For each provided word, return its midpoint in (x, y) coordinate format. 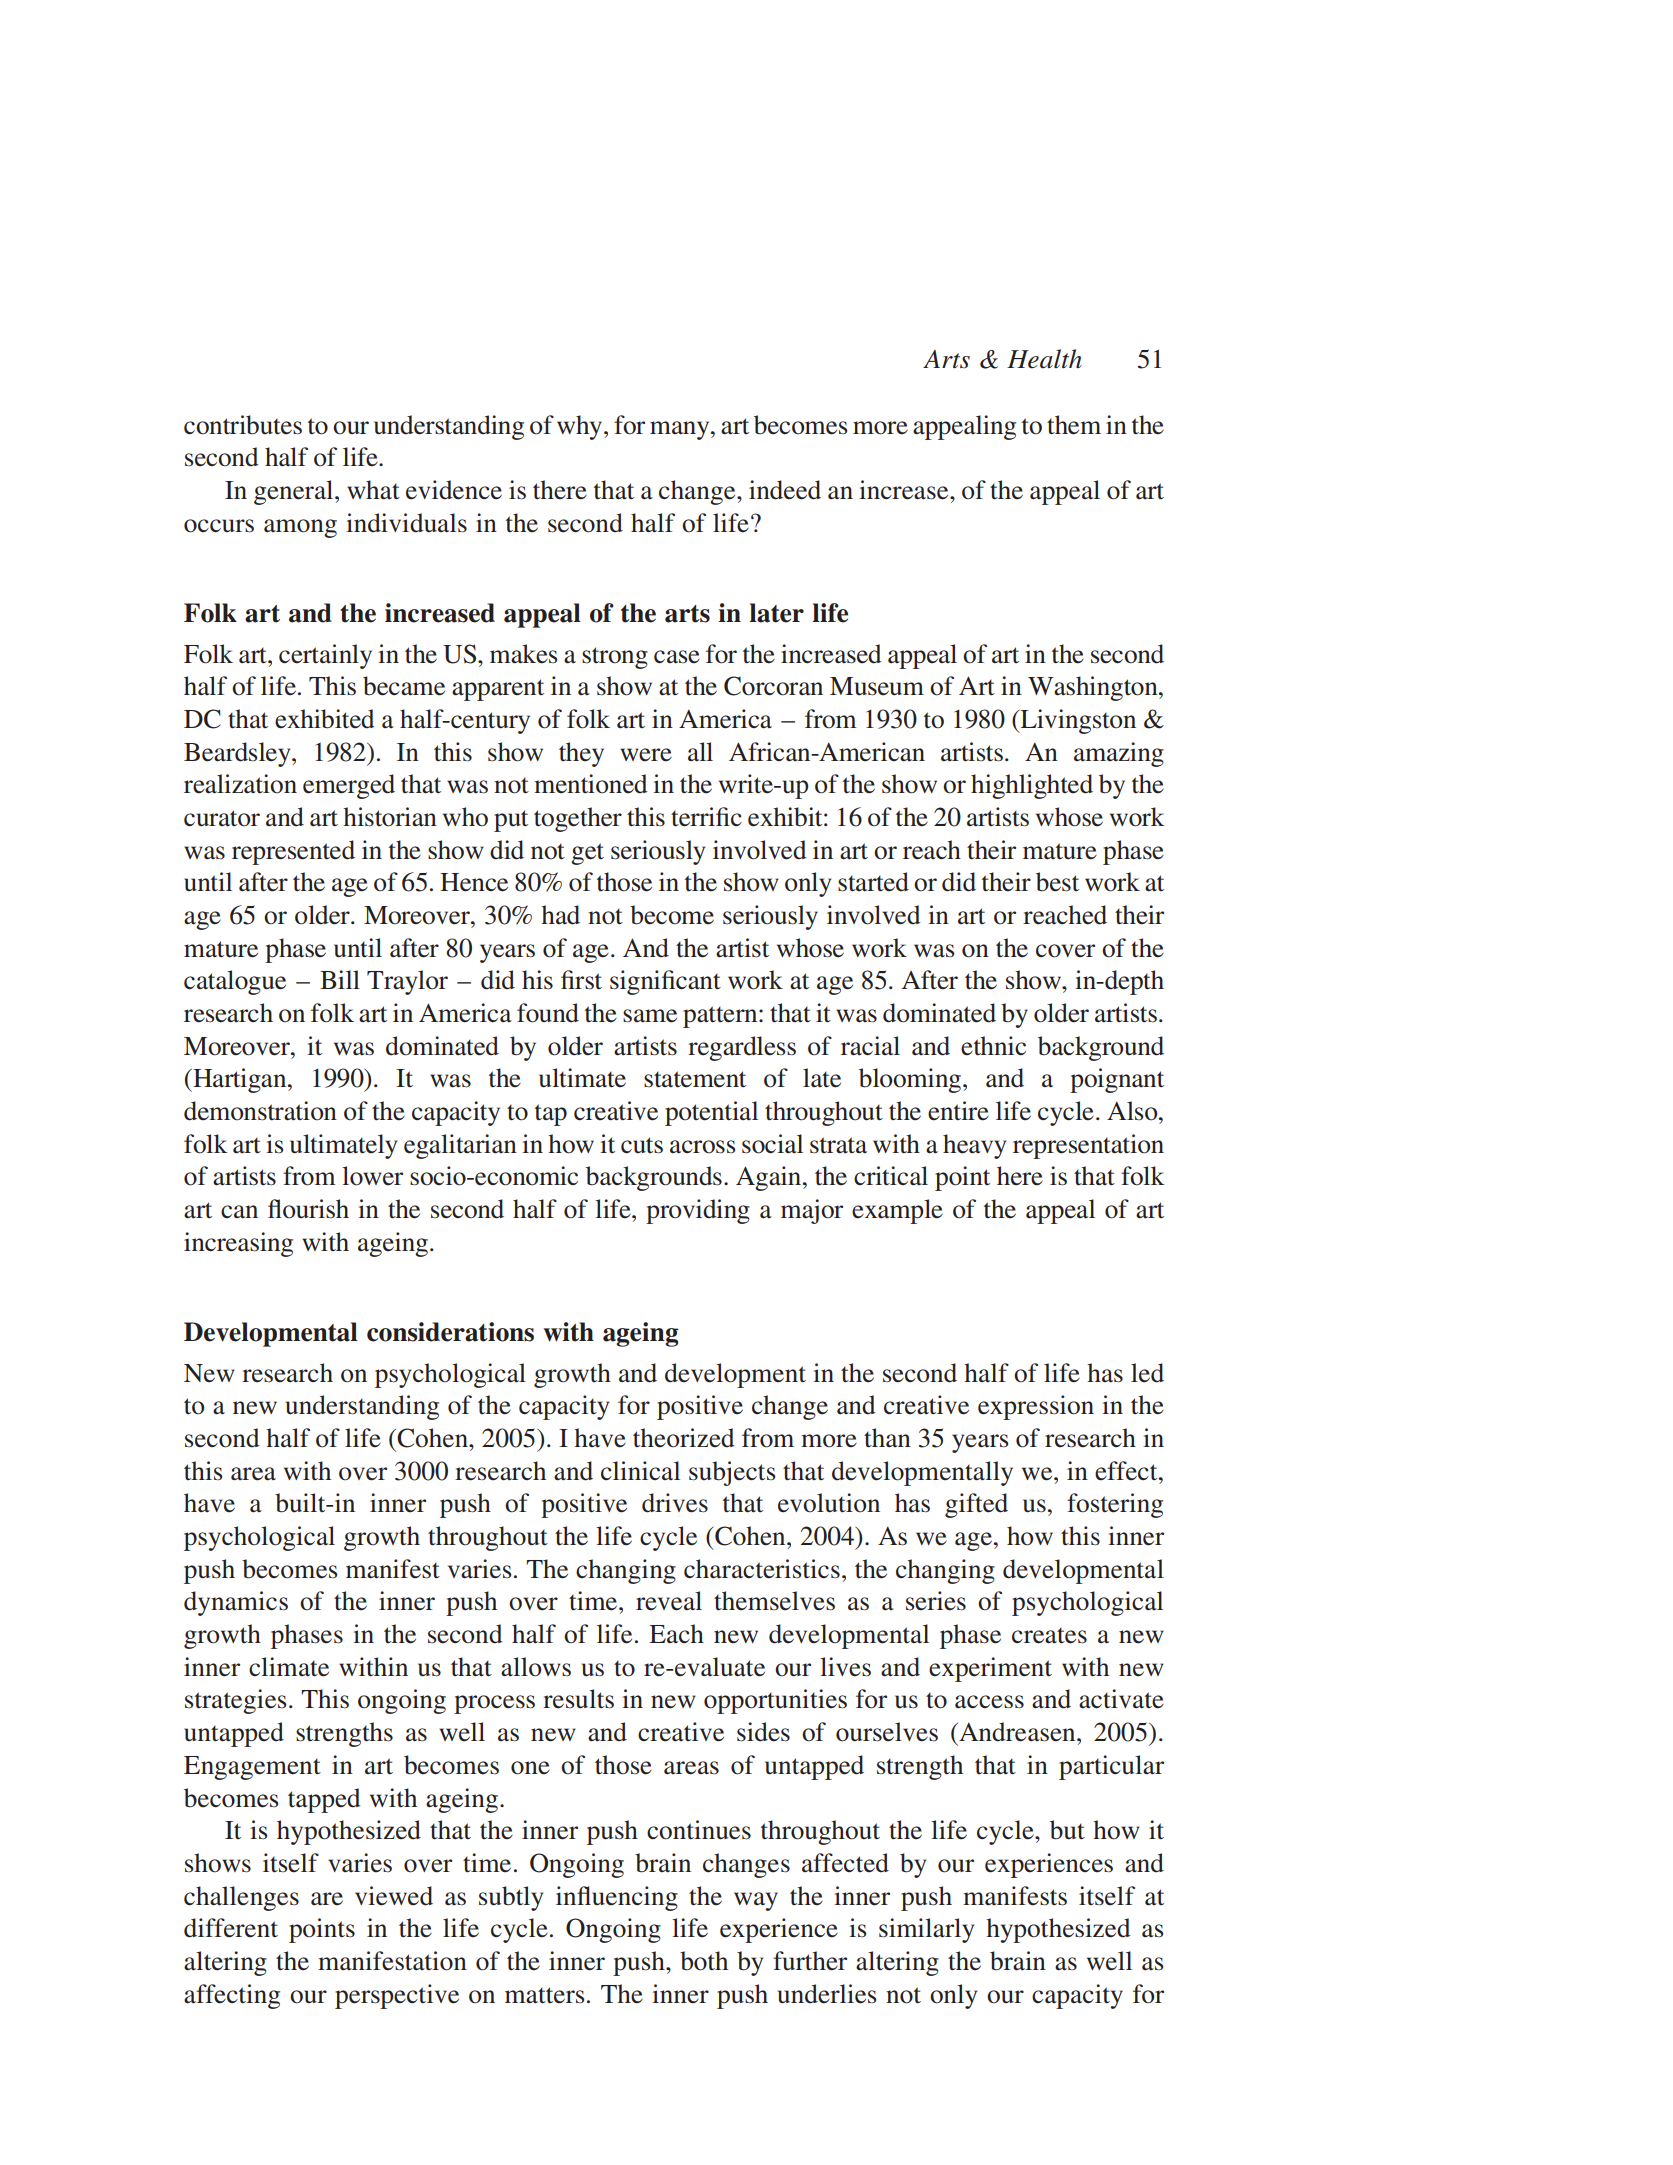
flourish (308, 1209)
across (702, 1147)
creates (1049, 1636)
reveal (669, 1601)
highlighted (1032, 786)
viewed (394, 1896)
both (704, 1961)
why (581, 427)
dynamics (236, 1603)
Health (1044, 359)
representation (1088, 1146)
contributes (243, 425)
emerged (349, 786)
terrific (706, 817)
